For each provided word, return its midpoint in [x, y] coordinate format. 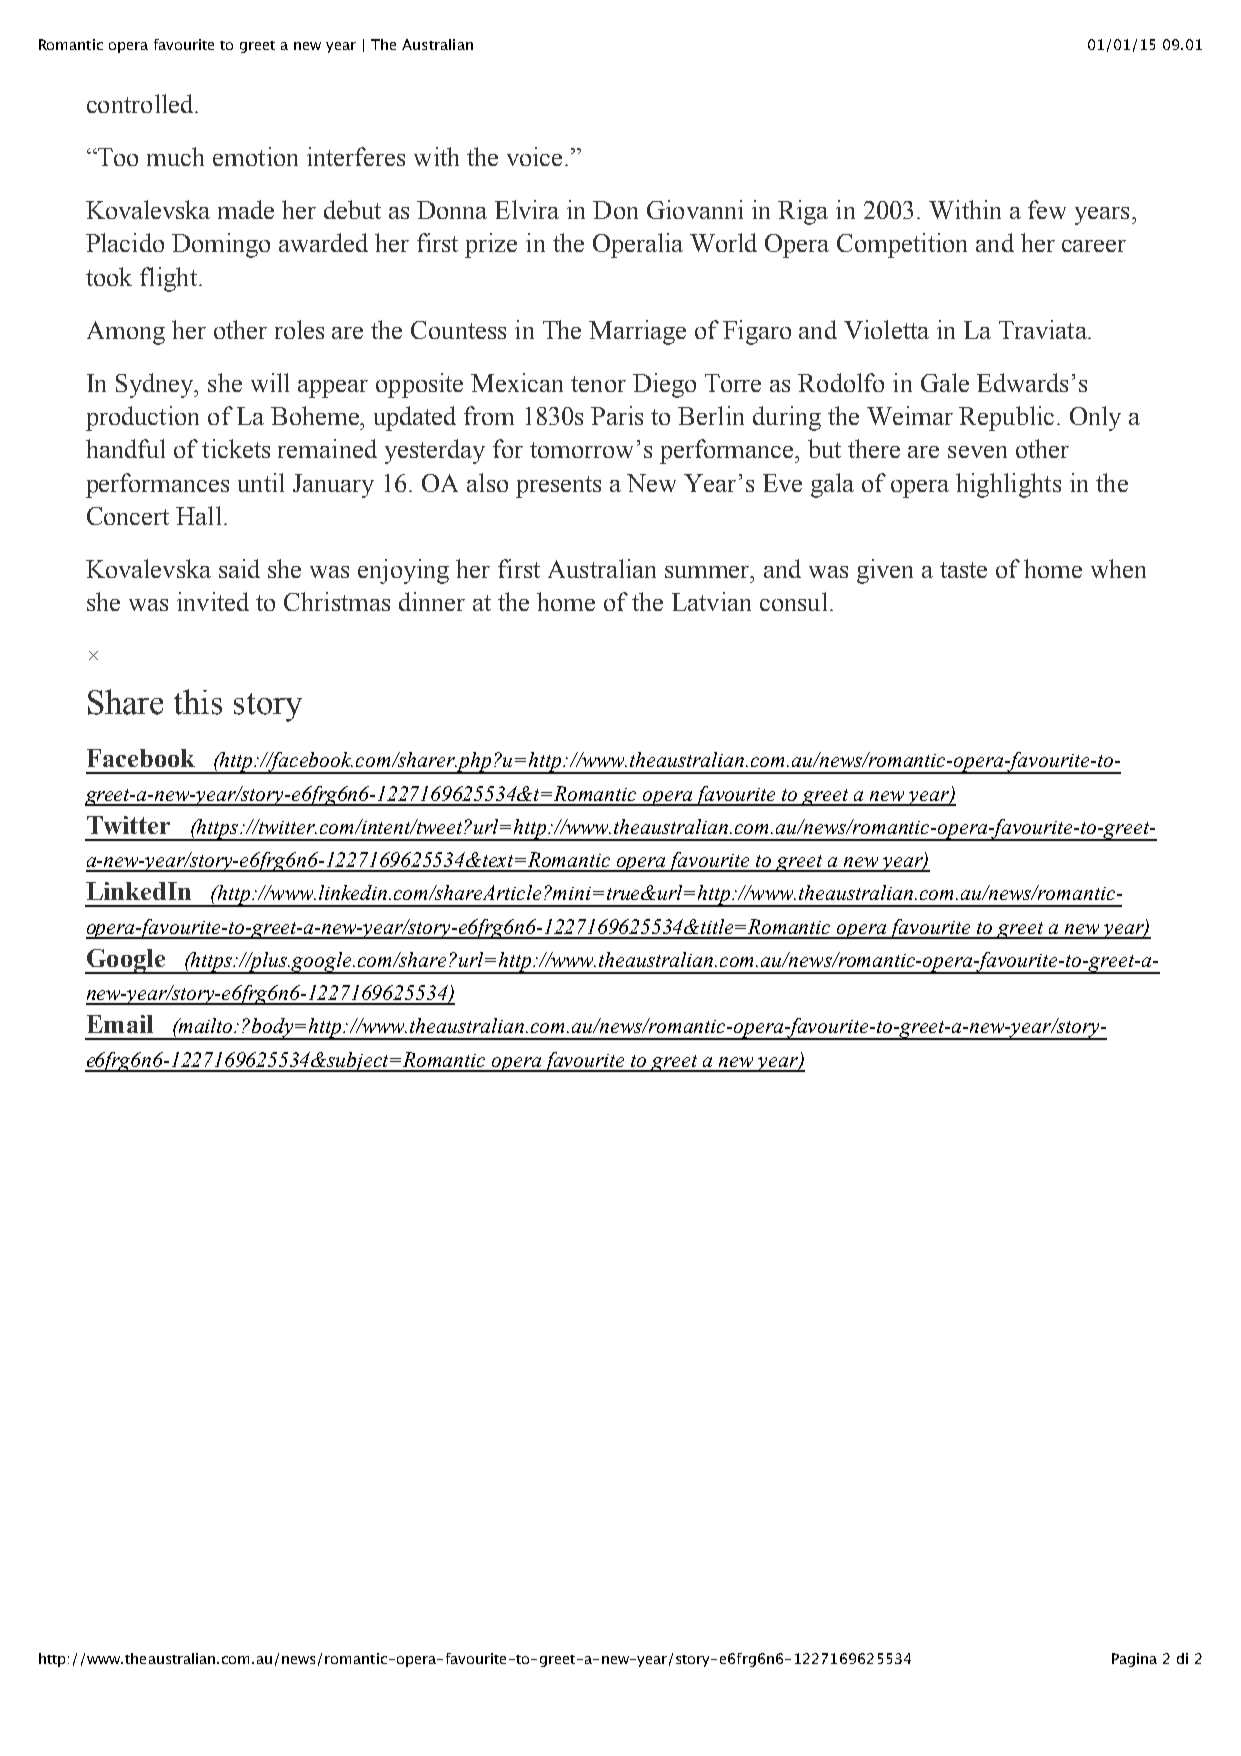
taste [963, 570]
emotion [255, 156]
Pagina [1134, 1660]
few [1047, 209]
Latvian [711, 601]
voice [536, 156]
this [198, 702]
